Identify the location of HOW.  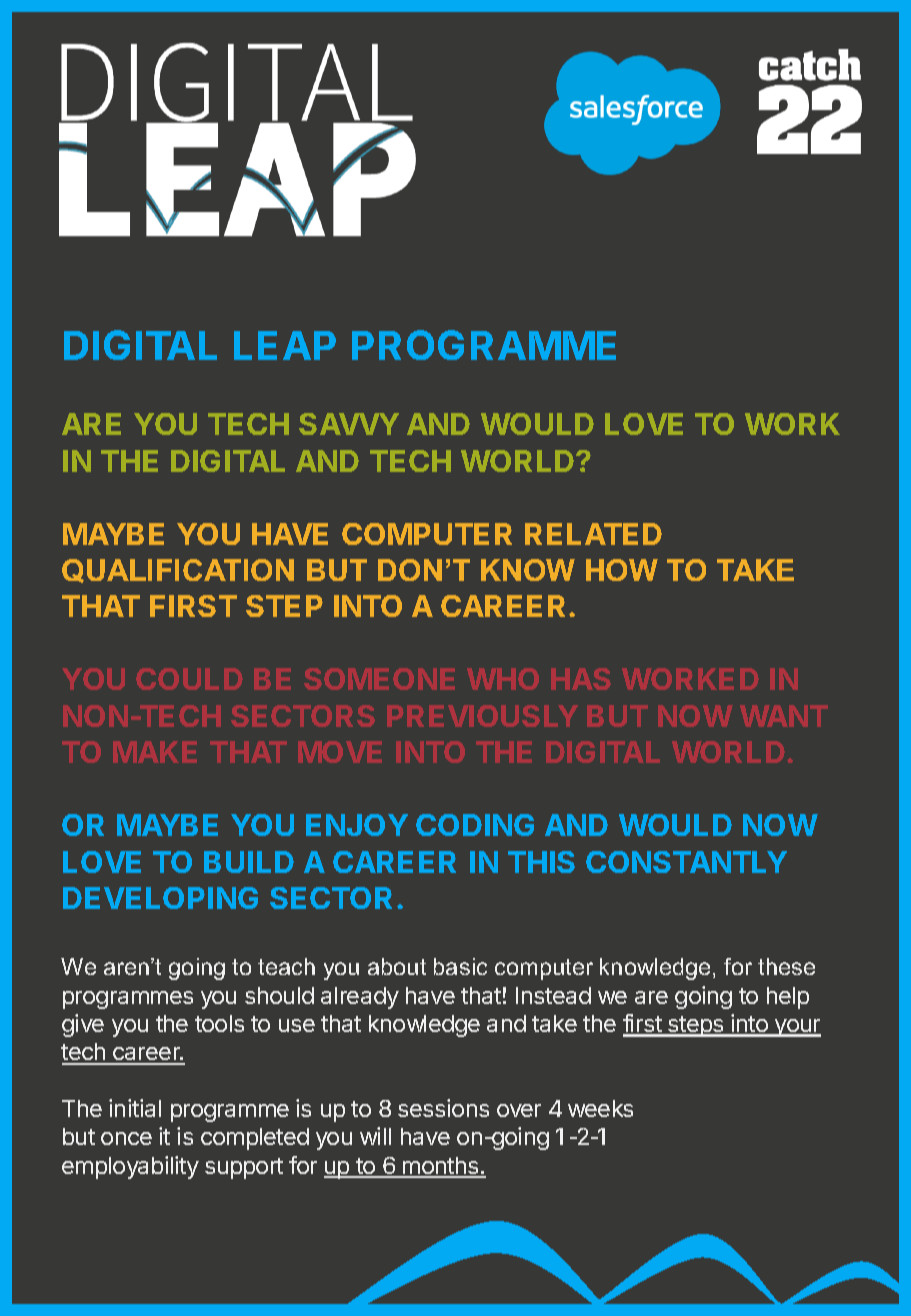
(622, 570).
